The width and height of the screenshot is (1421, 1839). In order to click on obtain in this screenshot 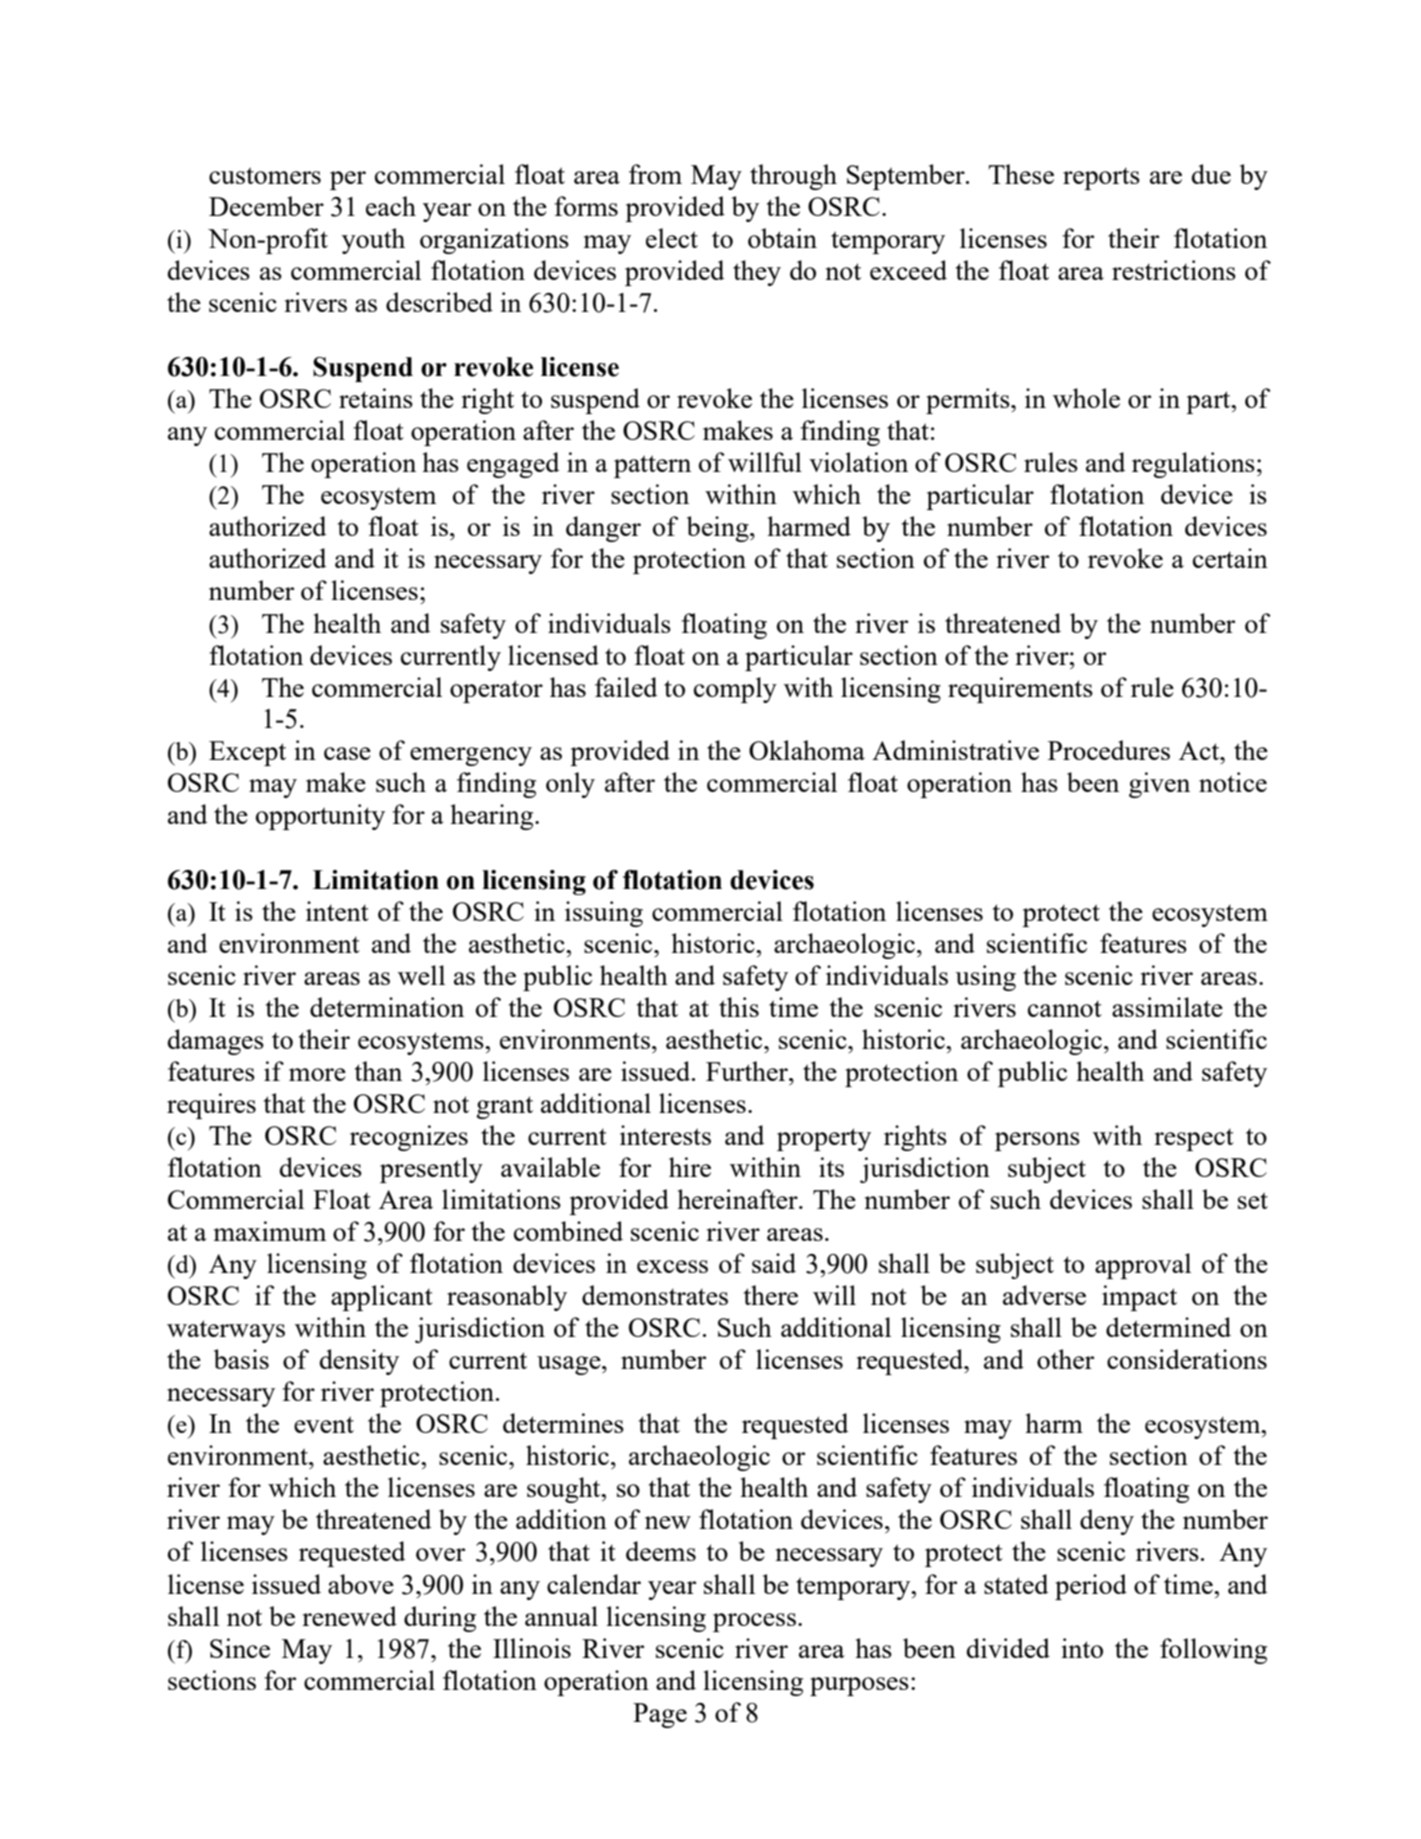, I will do `click(782, 238)`.
